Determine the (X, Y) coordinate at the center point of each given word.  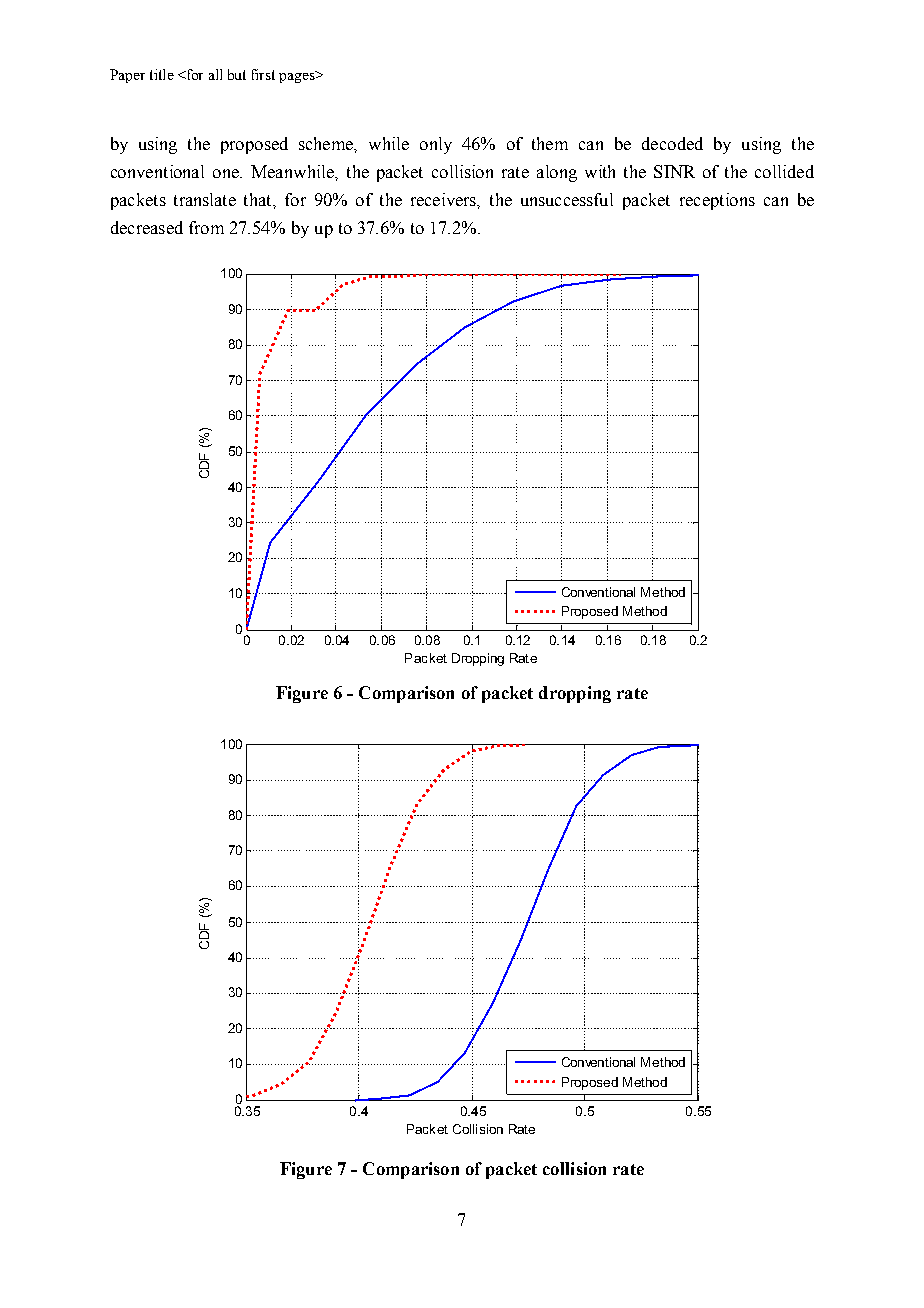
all (215, 74)
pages (298, 77)
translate (205, 199)
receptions (717, 201)
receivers (445, 200)
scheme (327, 144)
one (227, 173)
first (263, 74)
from (206, 227)
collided (784, 171)
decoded (672, 143)
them (550, 143)
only (436, 145)
